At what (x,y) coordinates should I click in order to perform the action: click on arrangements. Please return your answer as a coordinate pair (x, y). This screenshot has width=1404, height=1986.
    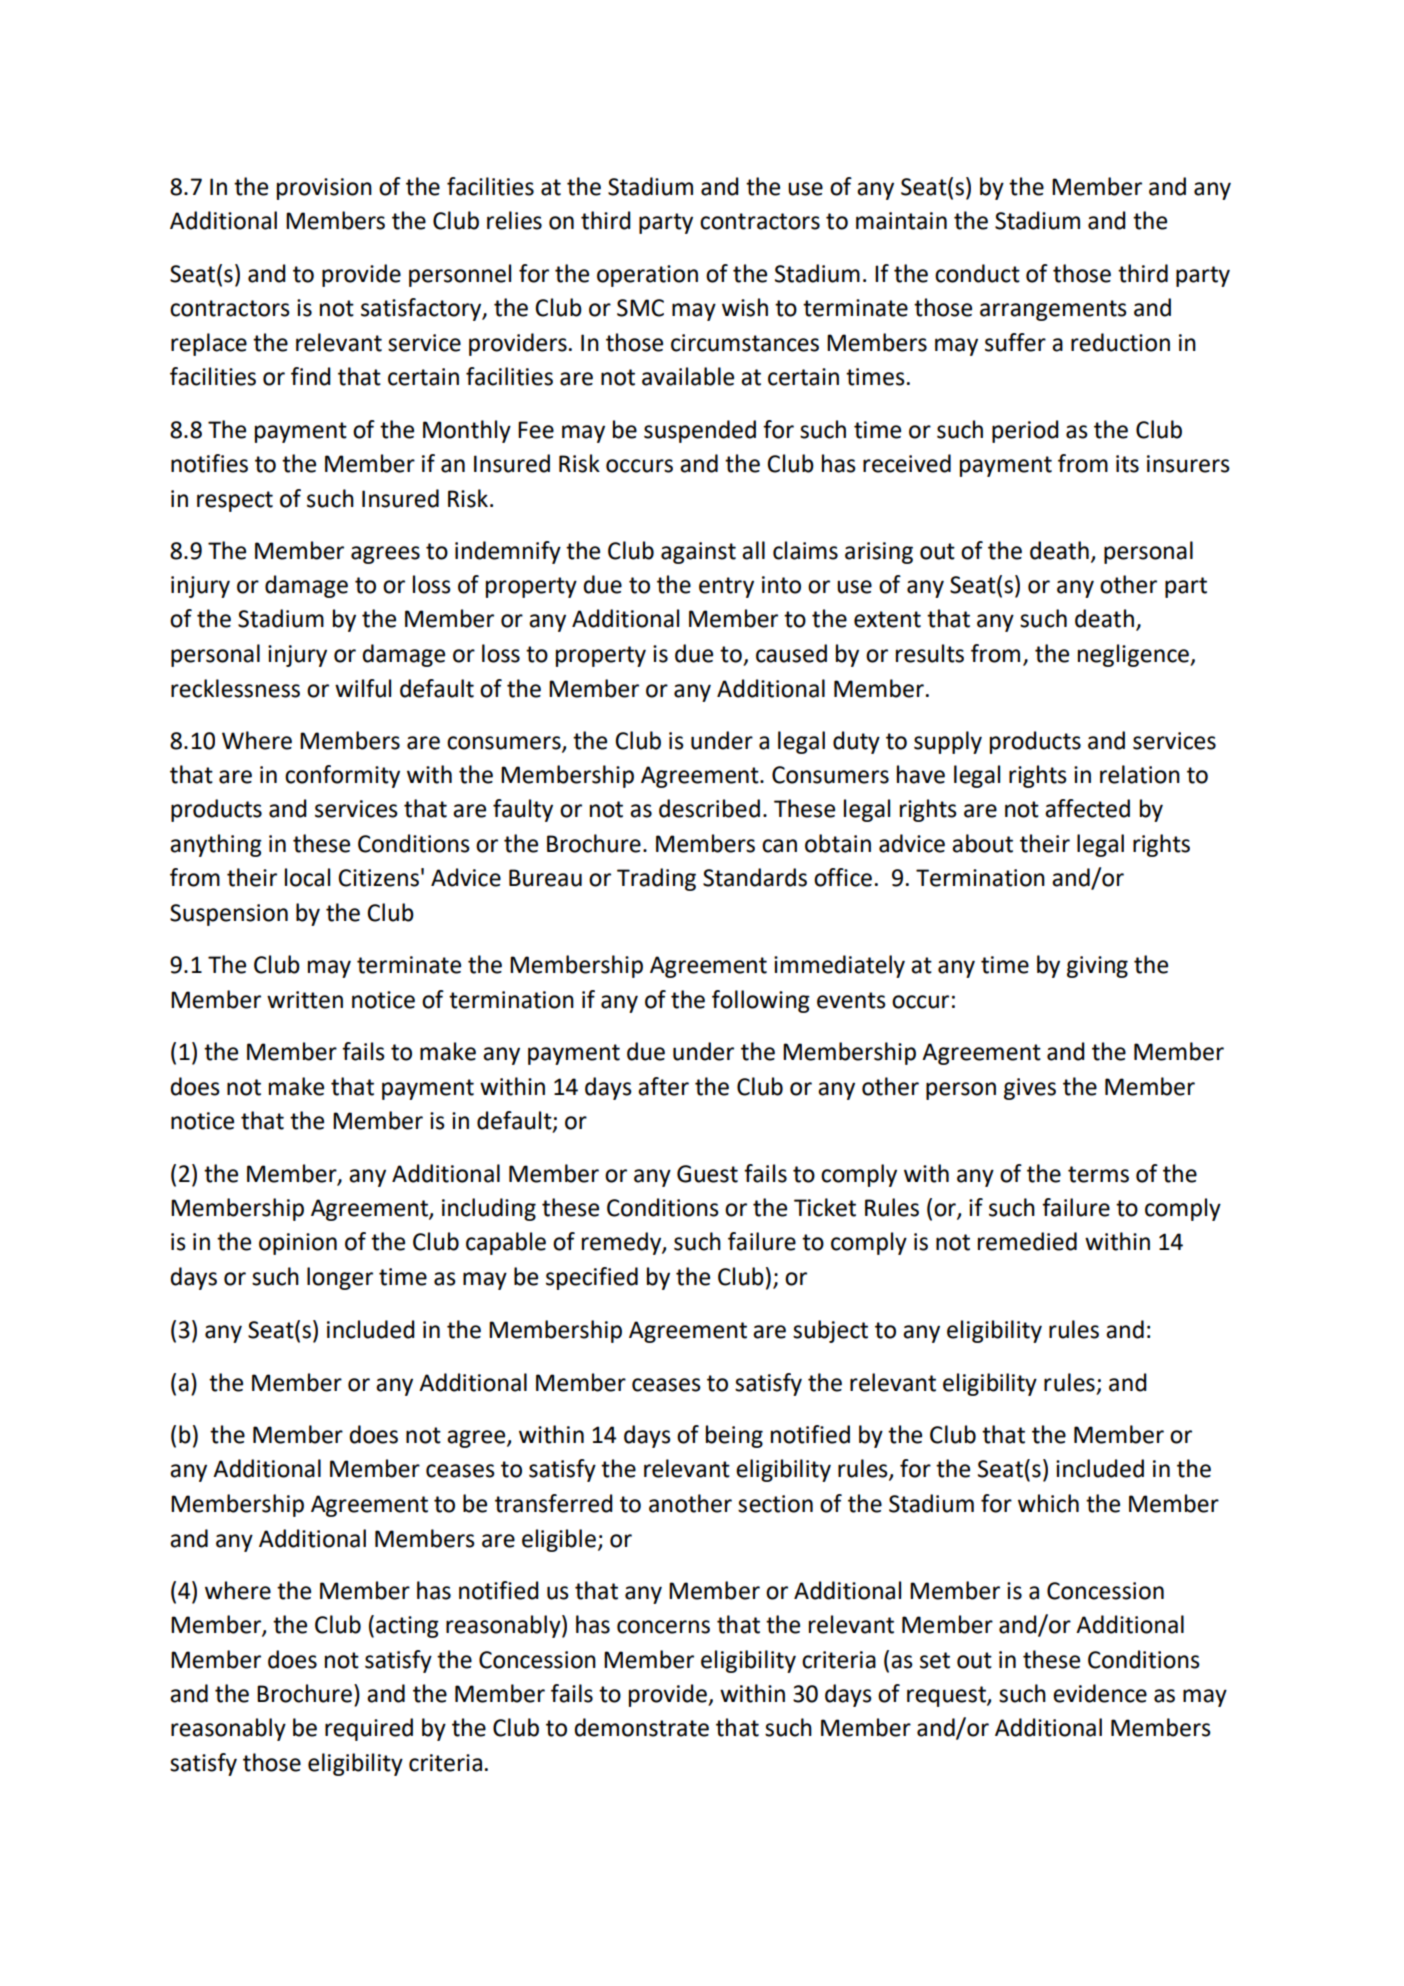
    Looking at the image, I should click on (1053, 310).
